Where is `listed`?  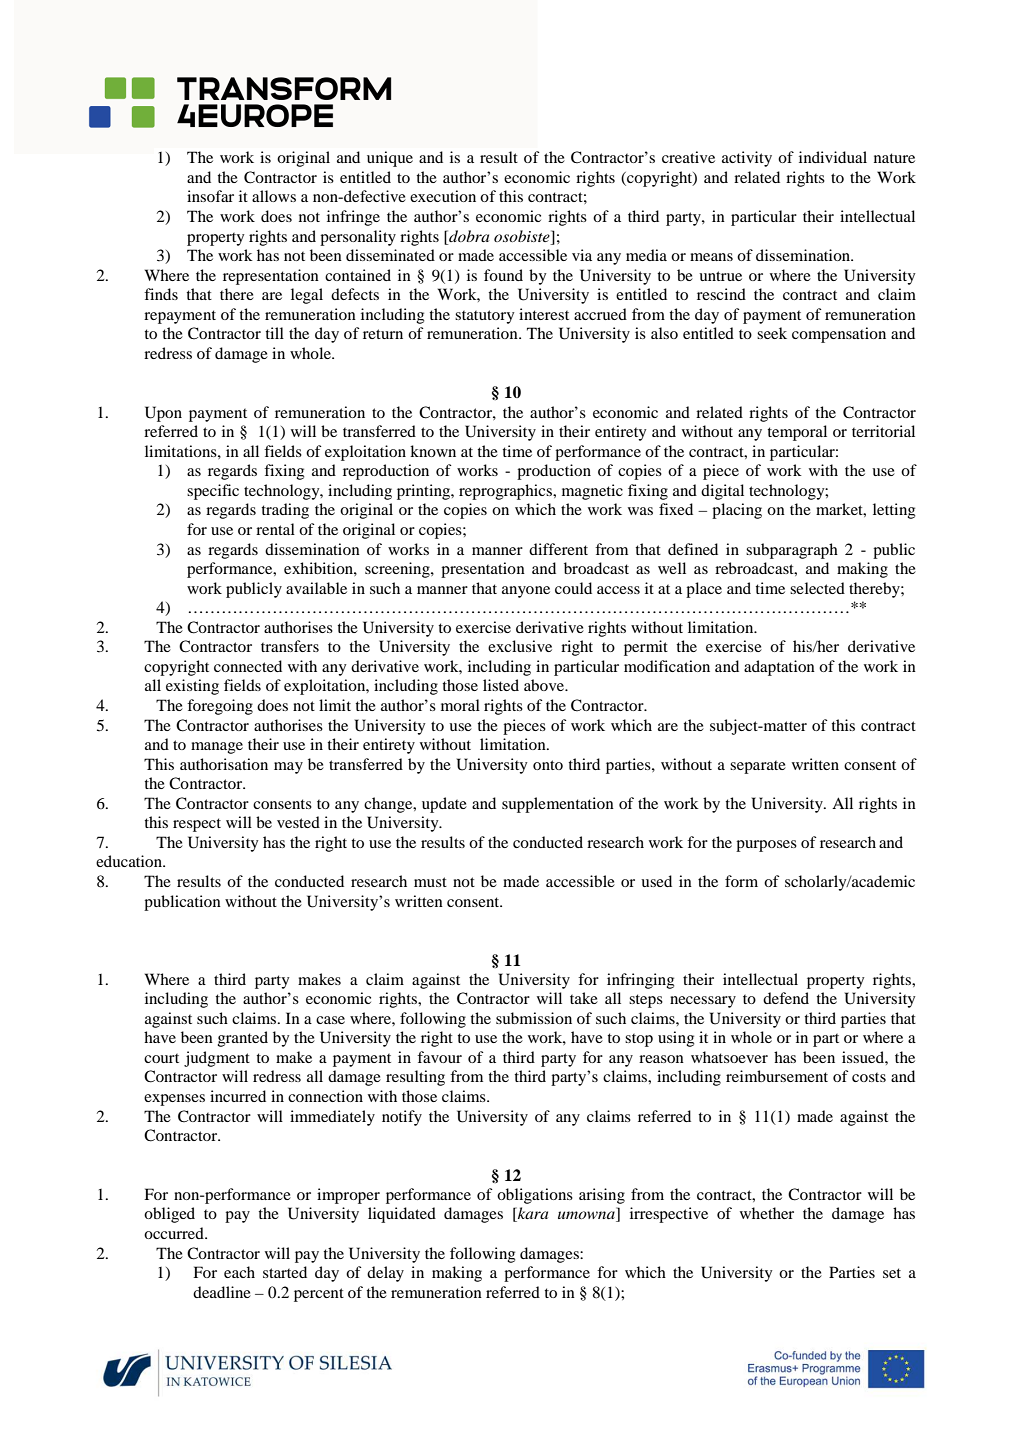 listed is located at coordinates (501, 685).
